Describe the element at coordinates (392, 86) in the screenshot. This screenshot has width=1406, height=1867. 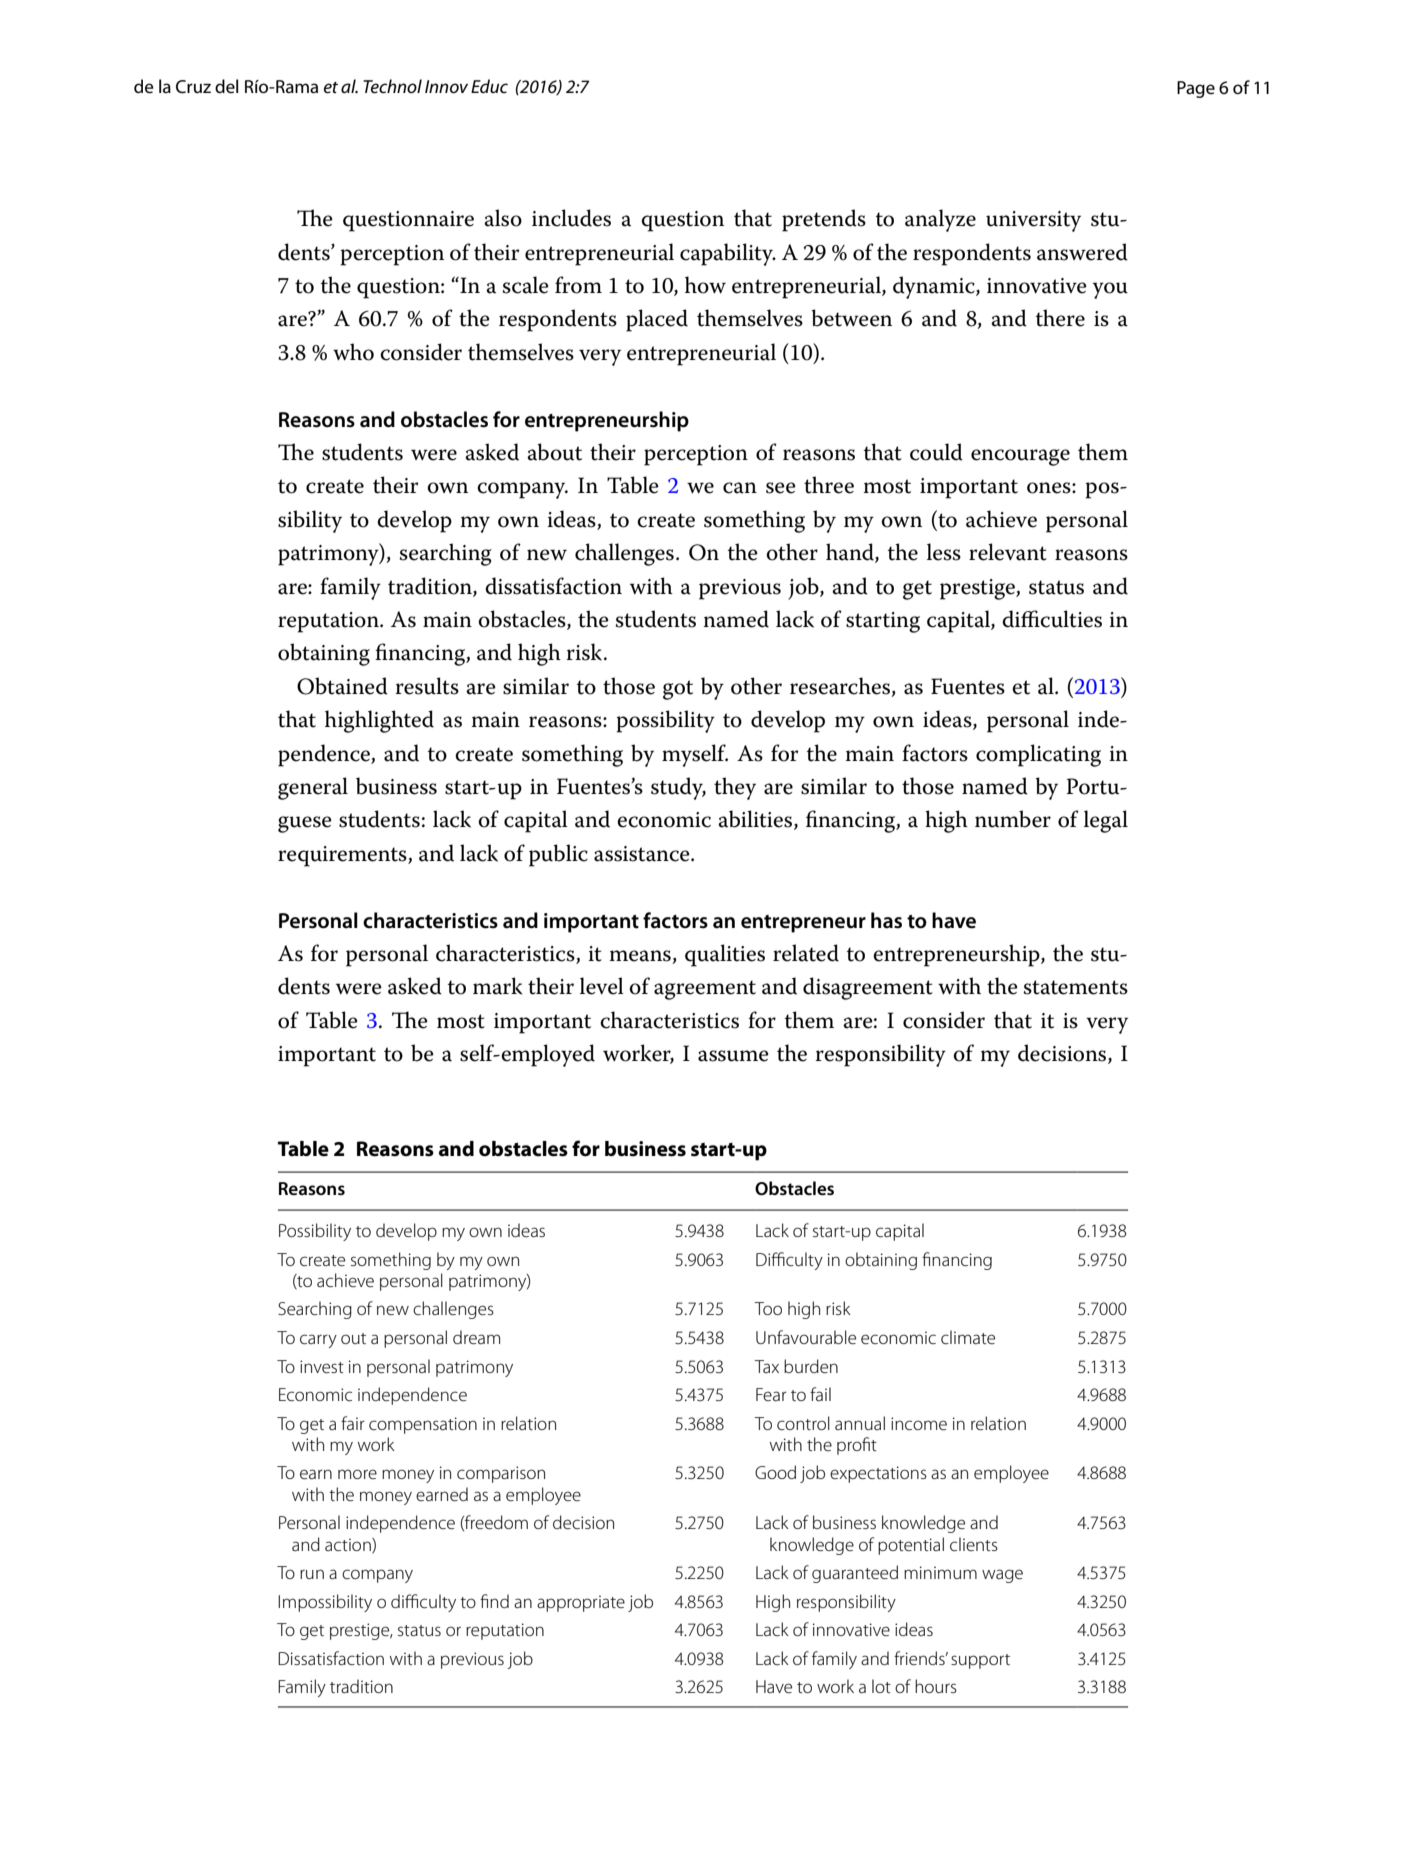
I see `Technol` at that location.
